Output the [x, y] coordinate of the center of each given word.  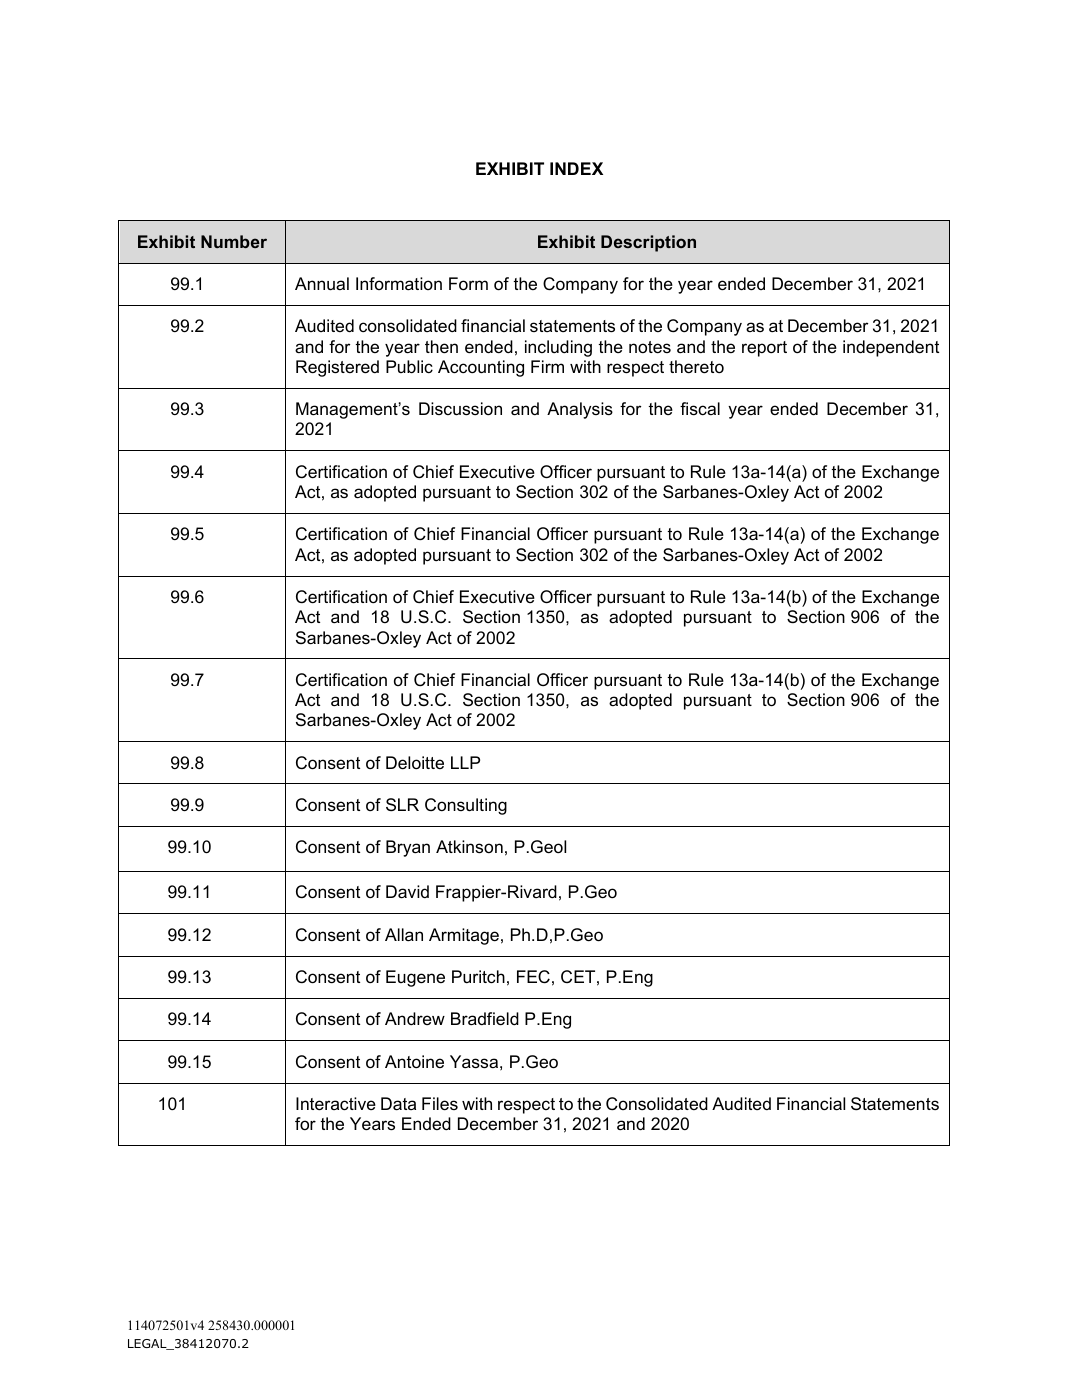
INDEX [576, 168]
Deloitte [415, 763]
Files [440, 1104]
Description [648, 243]
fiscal [700, 408]
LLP [465, 762]
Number [234, 241]
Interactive [336, 1104]
